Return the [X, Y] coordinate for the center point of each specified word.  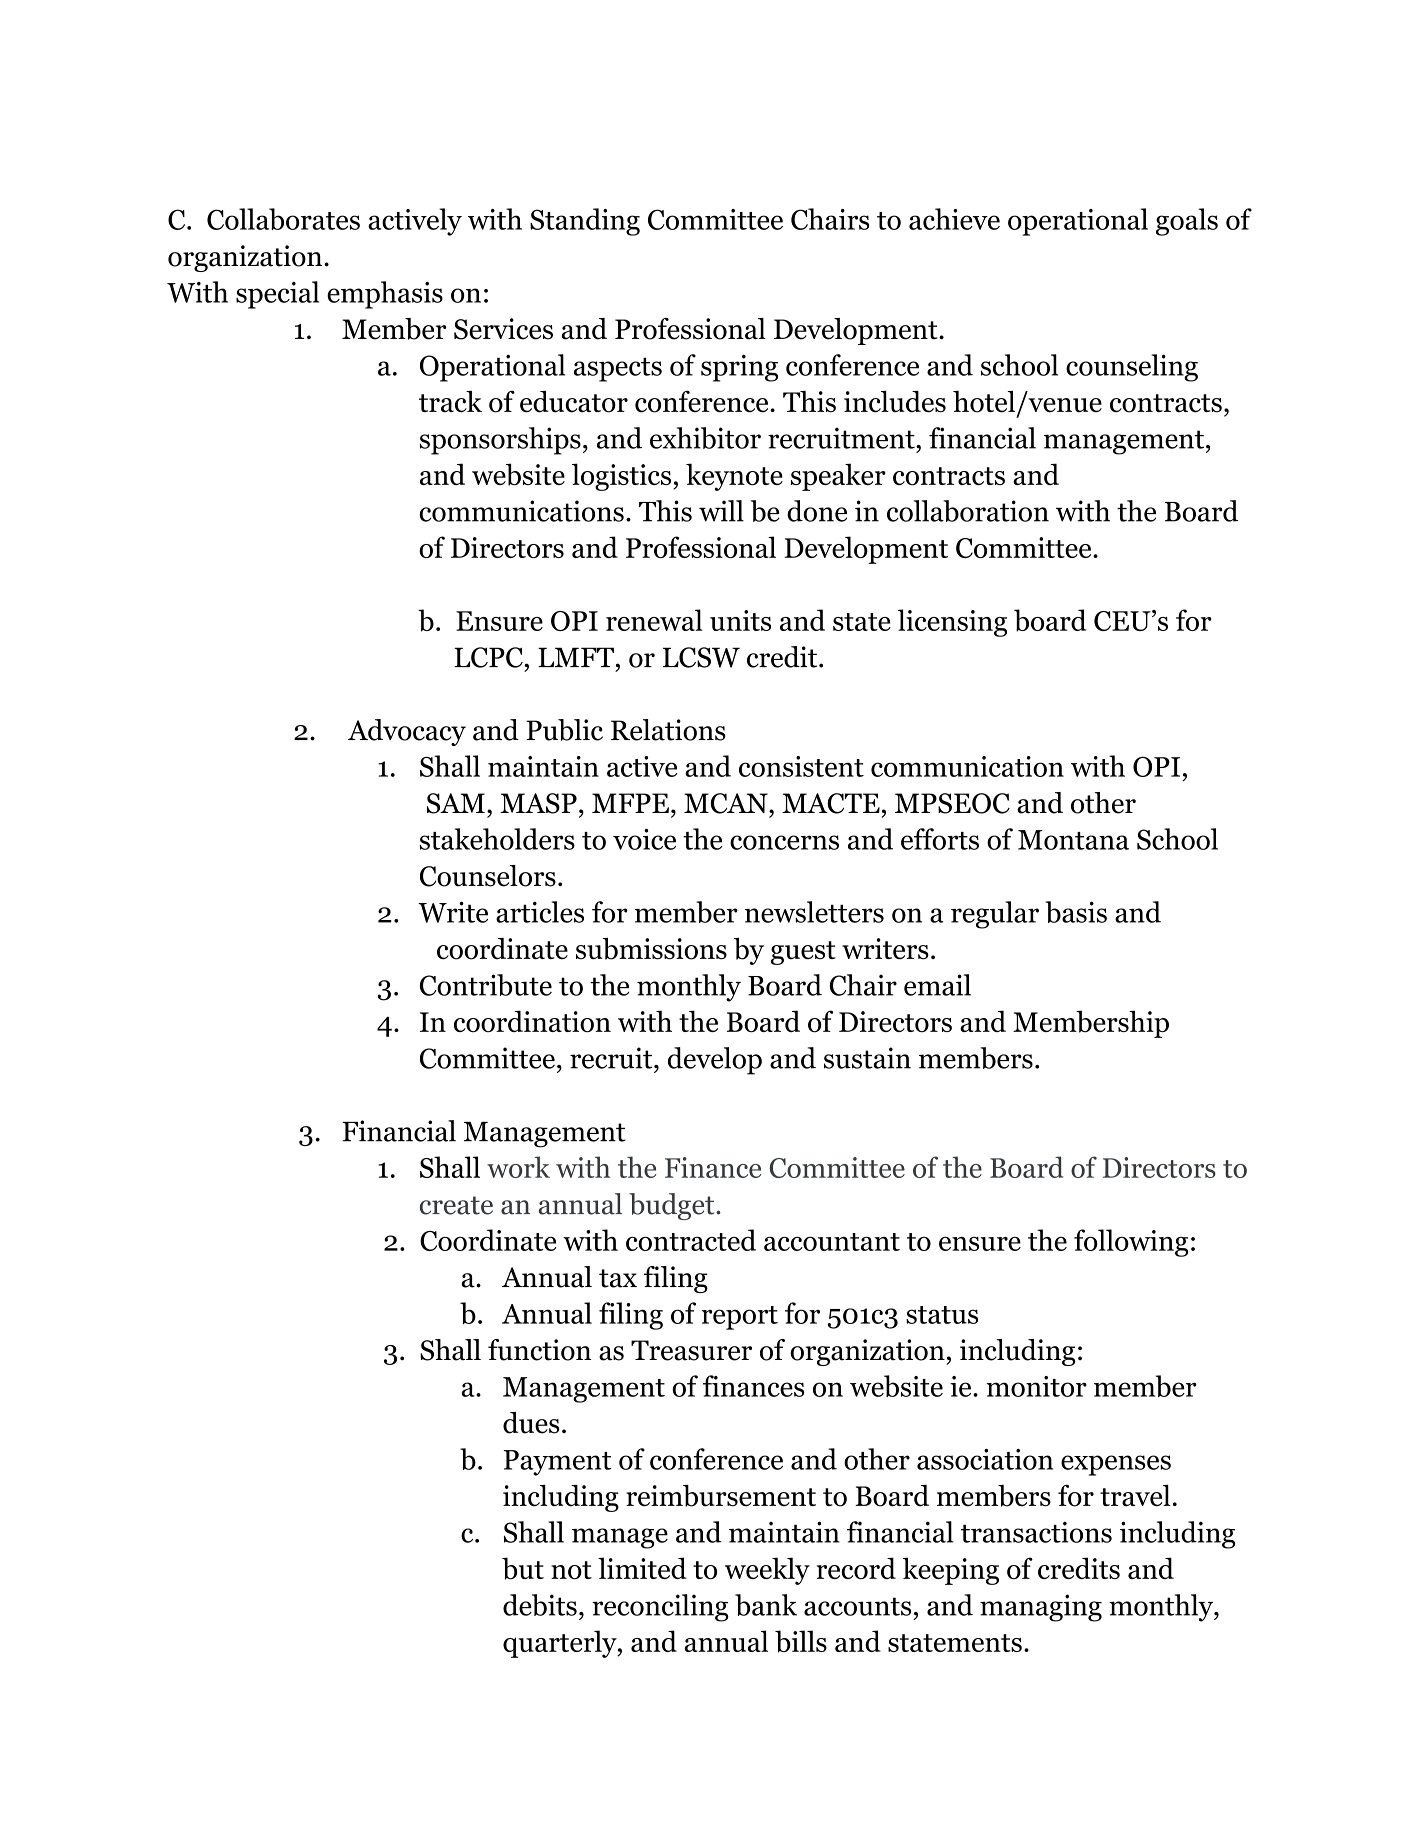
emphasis [385, 295]
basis [1076, 912]
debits [540, 1605]
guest [803, 953]
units [740, 620]
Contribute [486, 985]
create [456, 1205]
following [1131, 1243]
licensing [952, 623]
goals [1187, 222]
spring [739, 368]
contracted [691, 1240]
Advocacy [407, 732]
